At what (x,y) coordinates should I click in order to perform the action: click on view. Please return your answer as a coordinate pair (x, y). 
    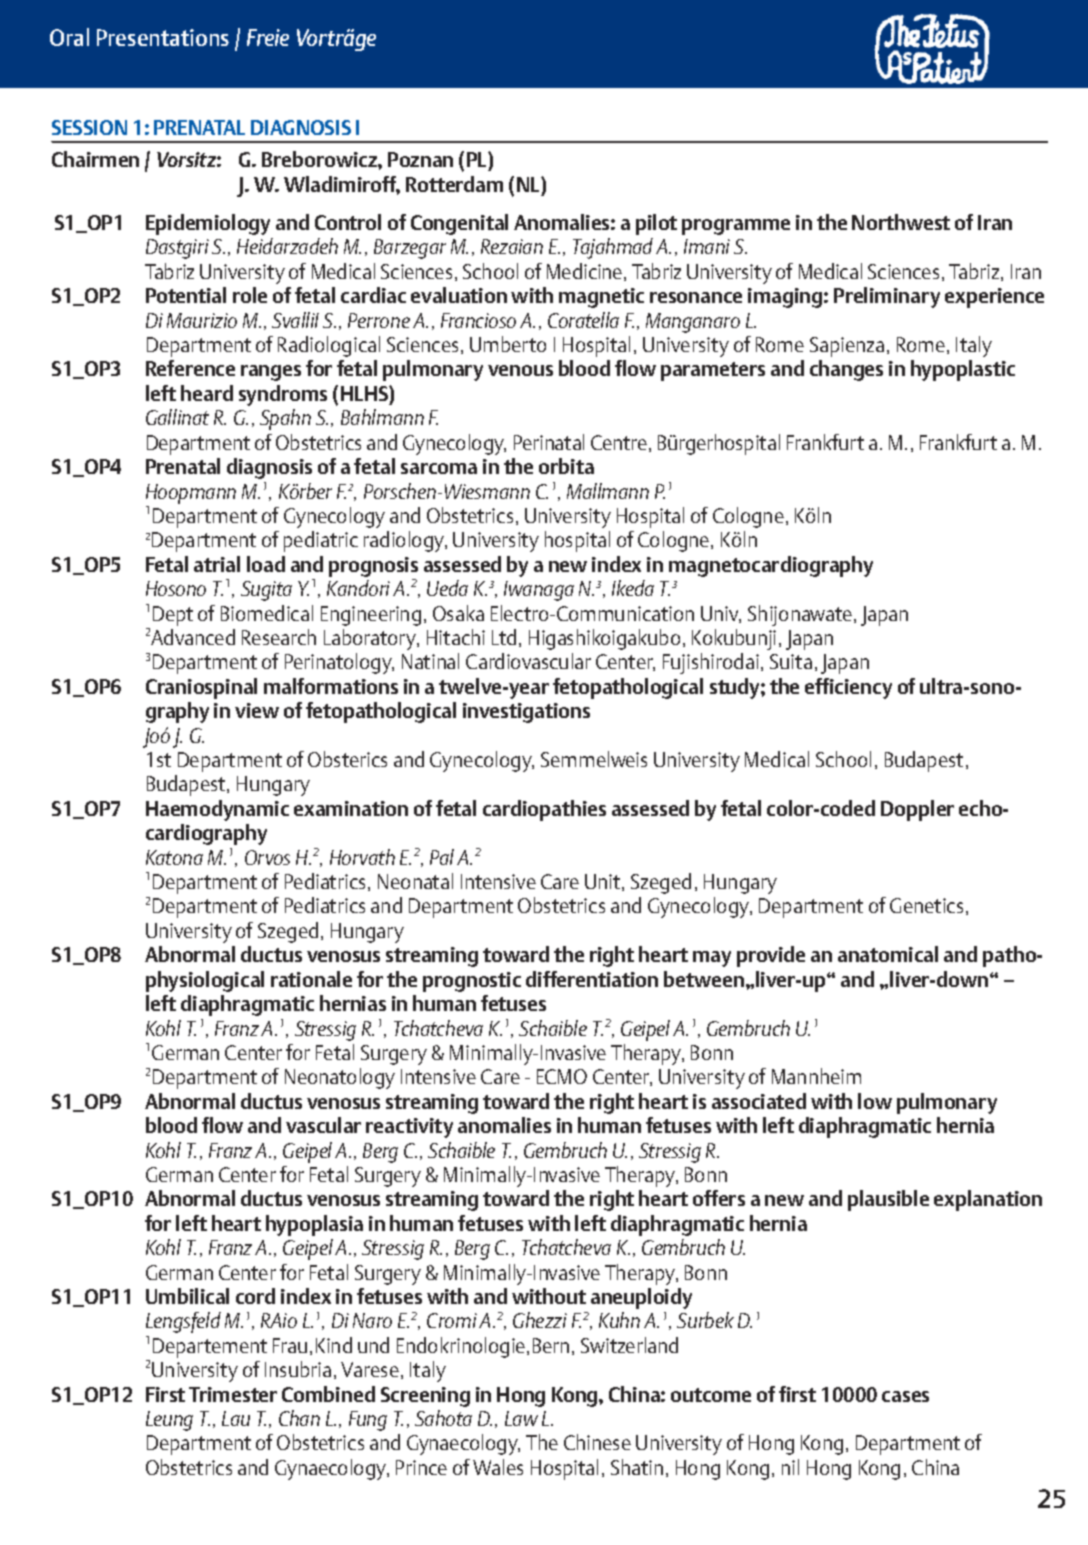
    Looking at the image, I should click on (257, 710).
